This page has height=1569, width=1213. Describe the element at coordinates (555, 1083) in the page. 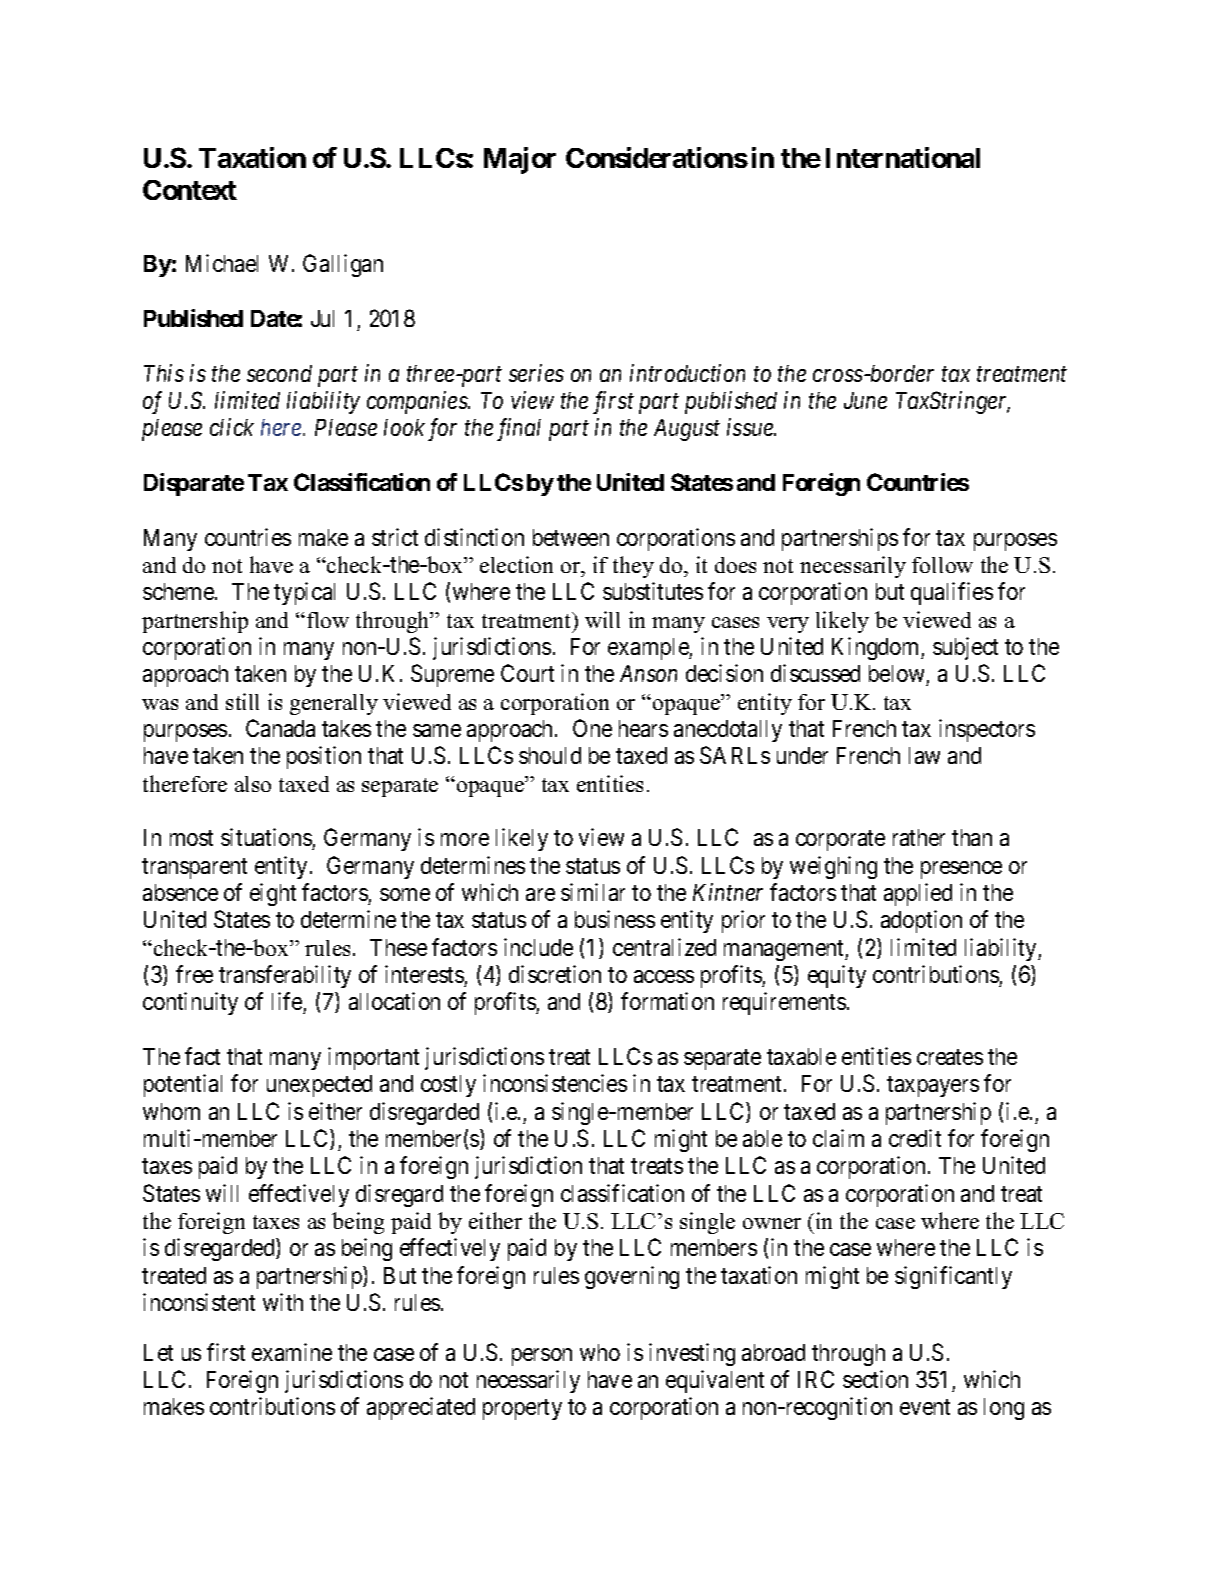

I see `inconsistencies` at that location.
